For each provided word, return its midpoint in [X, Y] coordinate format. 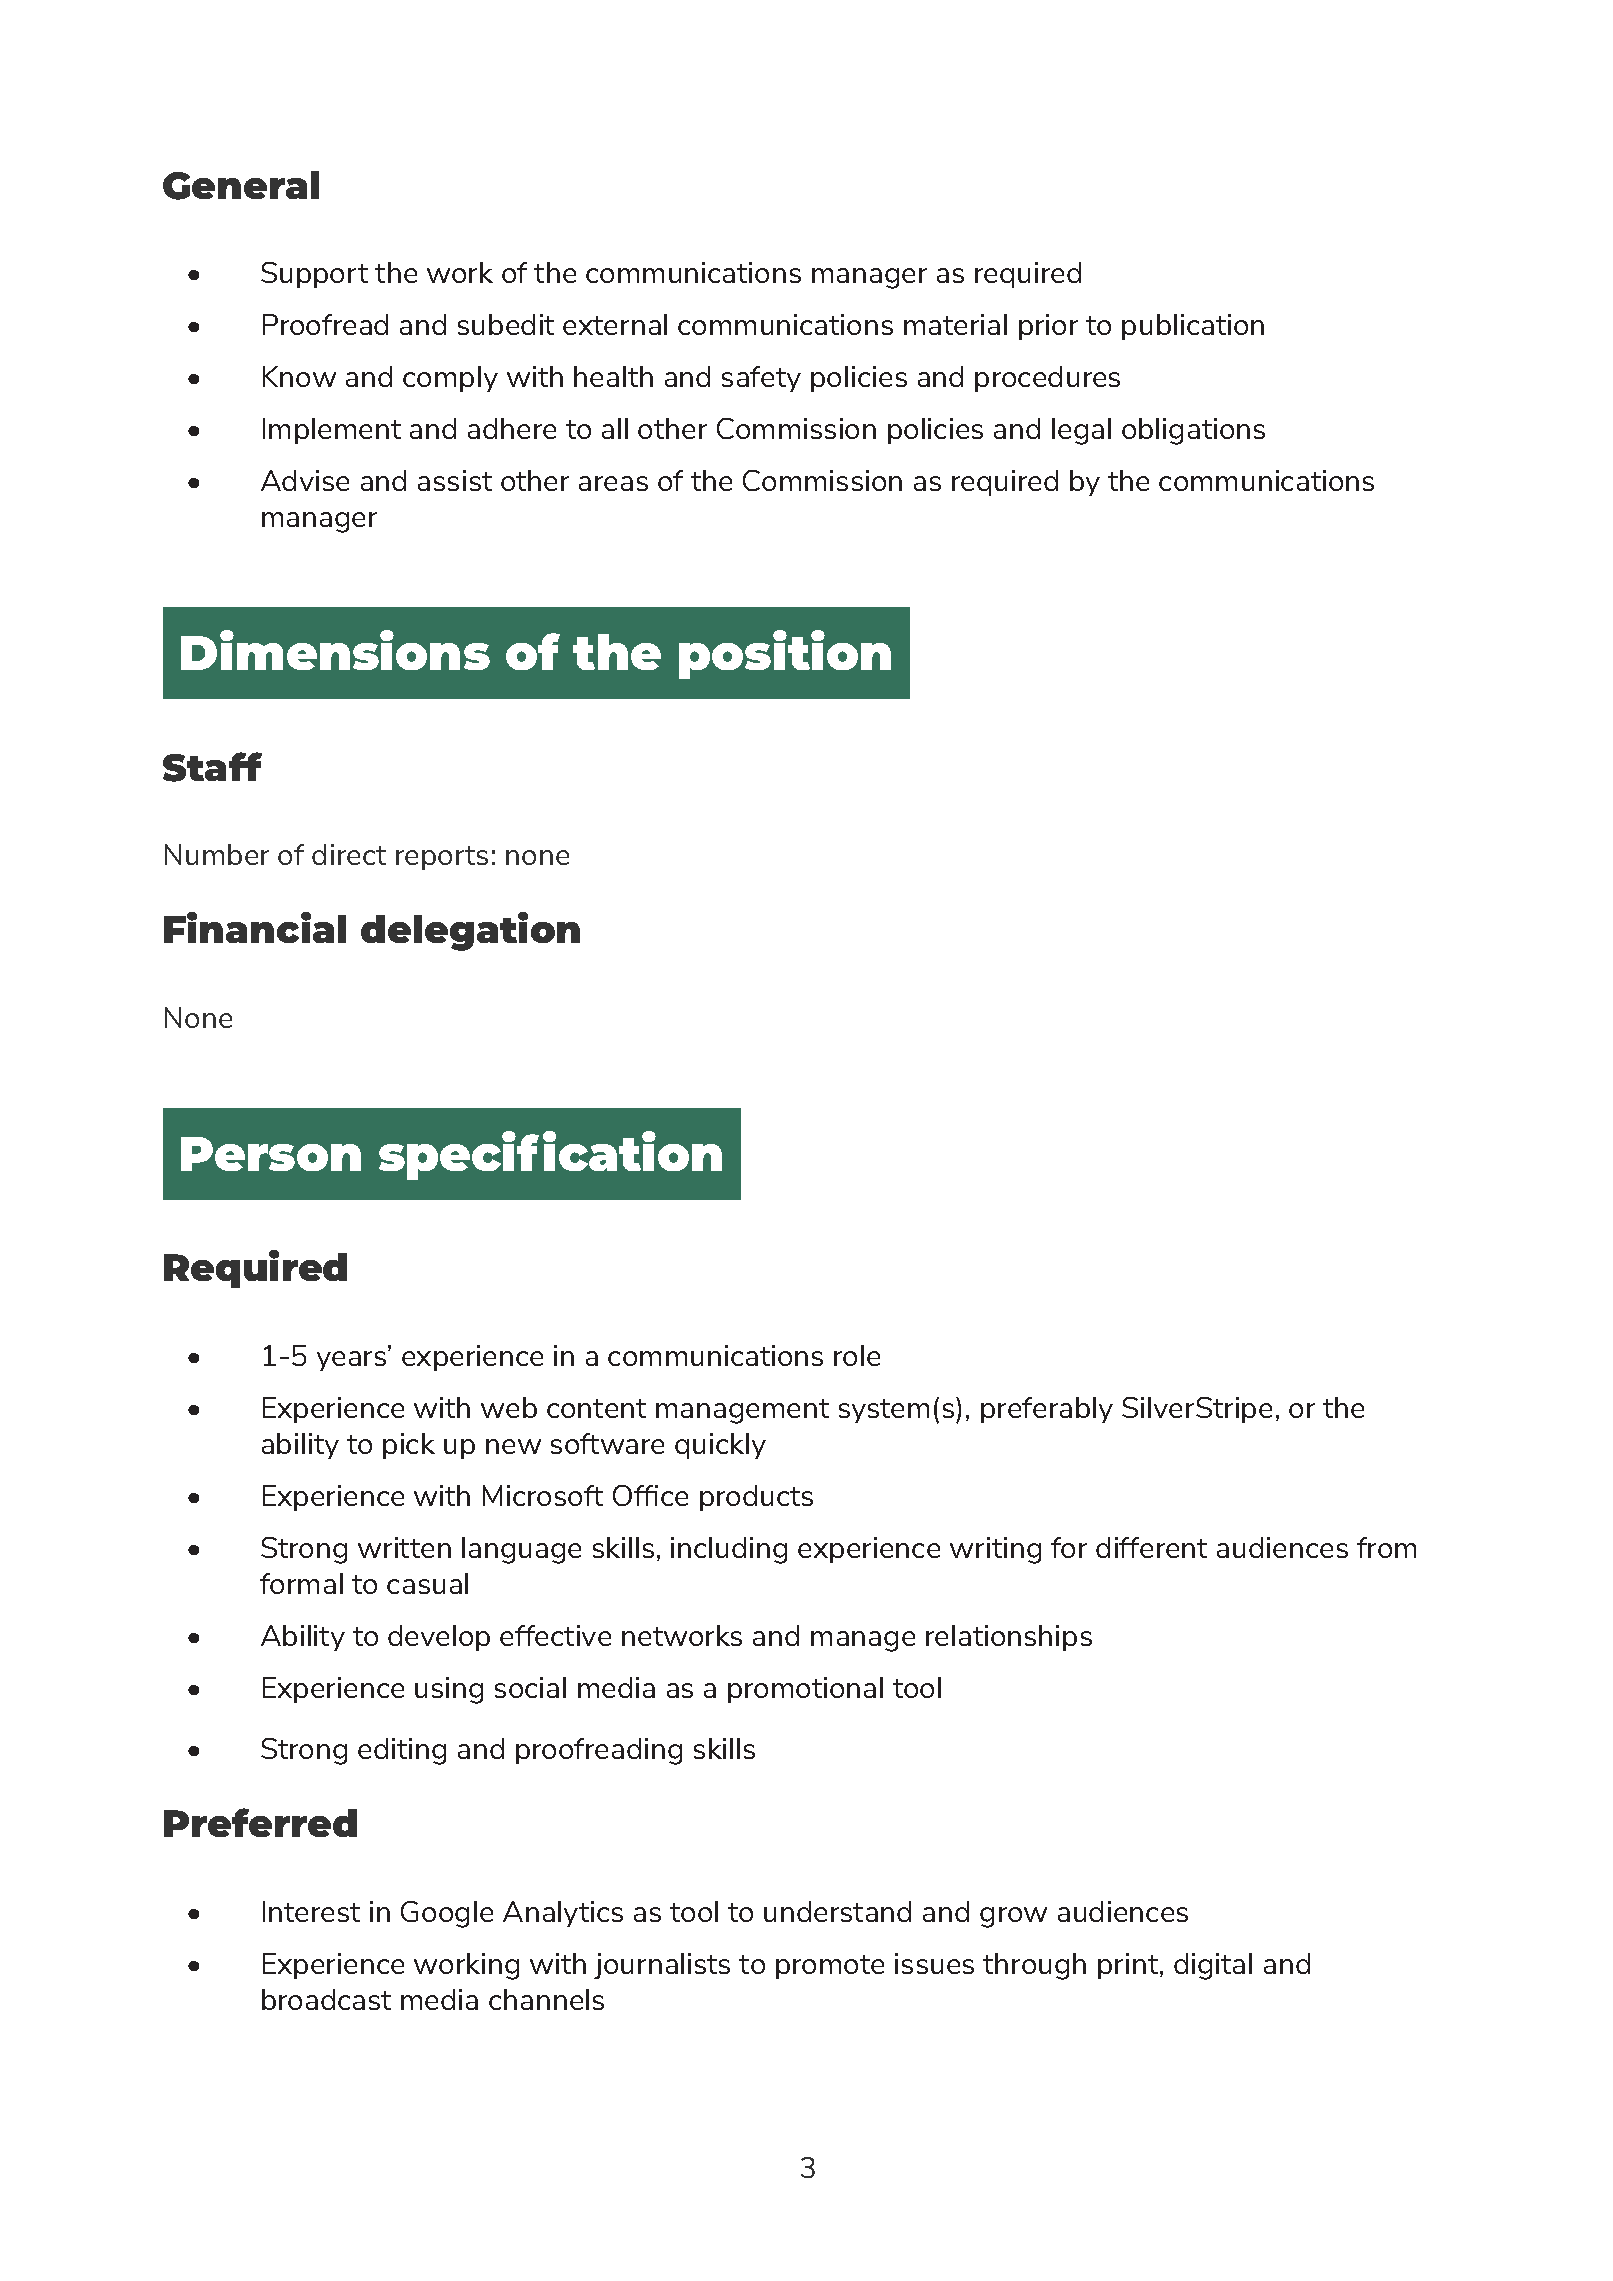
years [353, 1360]
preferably [1047, 1410]
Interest [311, 1911]
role [857, 1355]
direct [349, 854]
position [785, 654]
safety [761, 379]
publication [1193, 327]
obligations [1193, 431]
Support [314, 275]
